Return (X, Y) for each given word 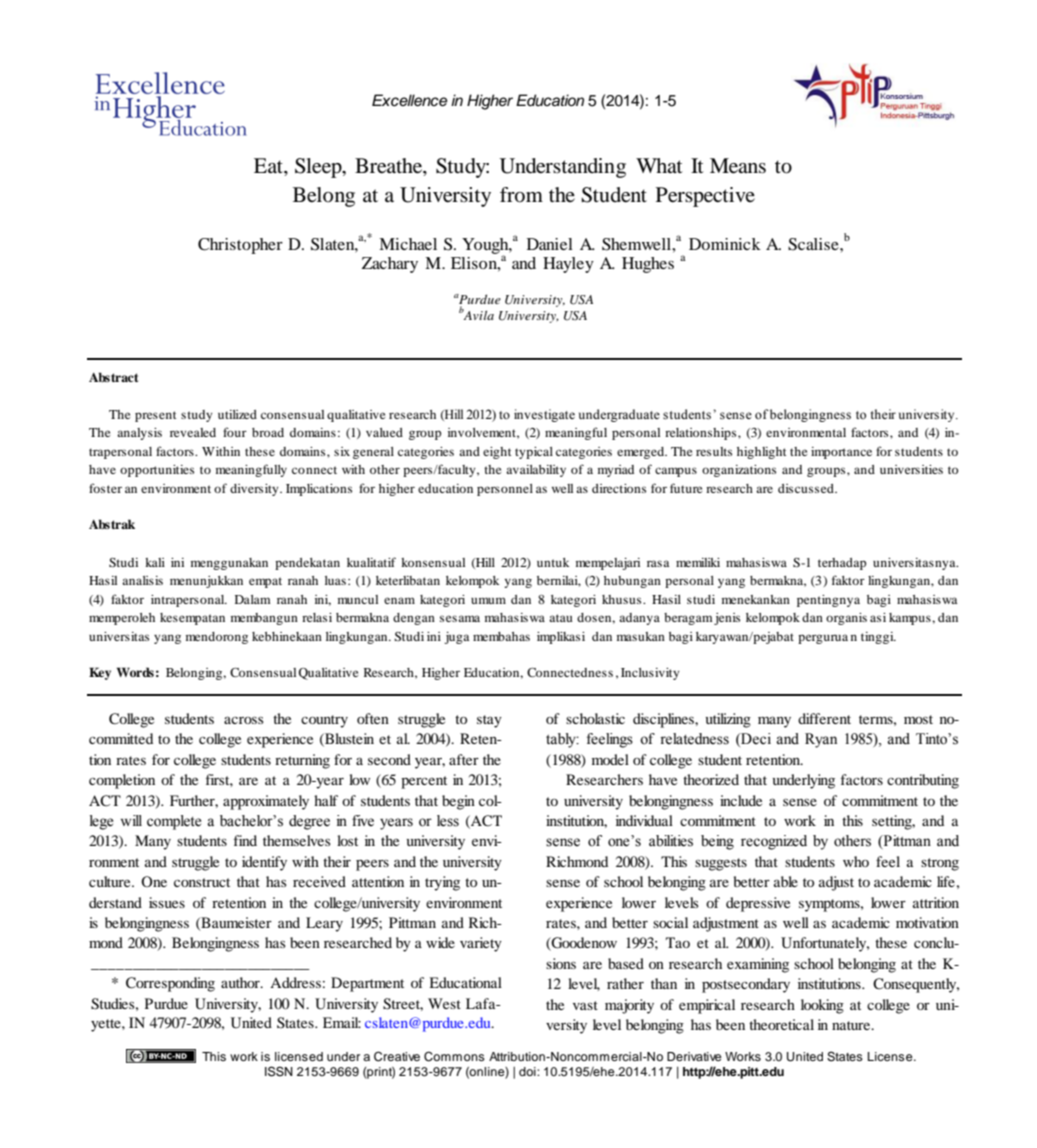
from (521, 195)
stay (489, 721)
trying (442, 883)
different (824, 718)
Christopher (240, 246)
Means (738, 166)
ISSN (279, 1071)
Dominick (725, 244)
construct (202, 882)
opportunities (157, 471)
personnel (505, 490)
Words (135, 672)
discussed (807, 488)
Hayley (568, 265)
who (856, 861)
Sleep (319, 168)
